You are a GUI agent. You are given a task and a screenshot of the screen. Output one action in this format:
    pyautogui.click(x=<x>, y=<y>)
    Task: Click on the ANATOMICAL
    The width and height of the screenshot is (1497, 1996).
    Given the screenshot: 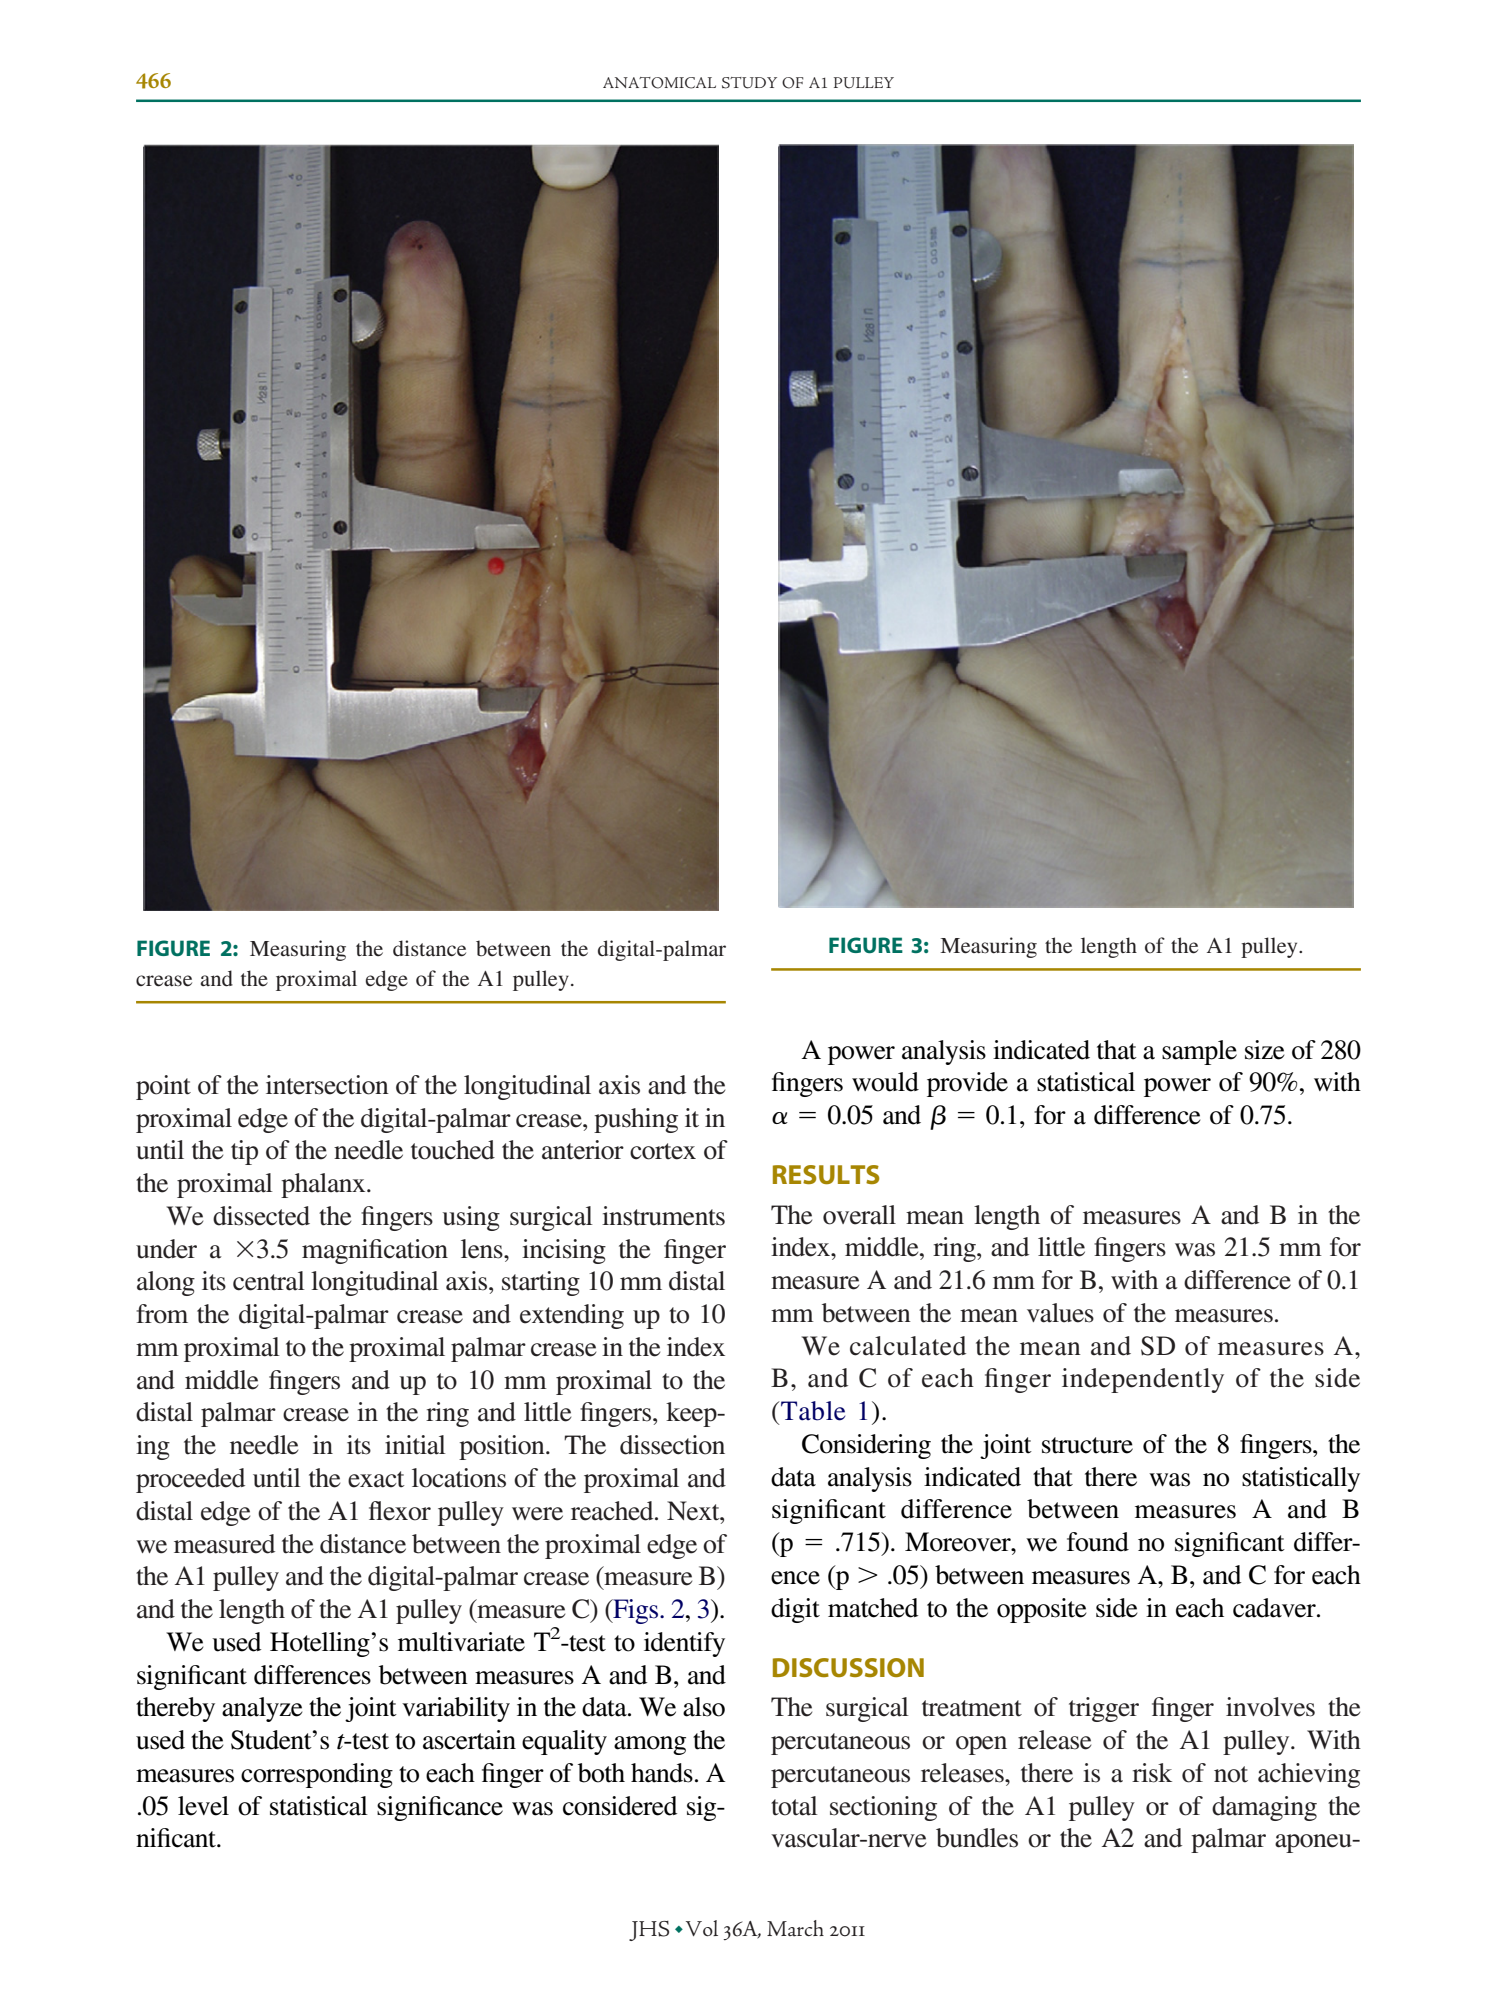 What is the action you would take?
    pyautogui.click(x=659, y=83)
